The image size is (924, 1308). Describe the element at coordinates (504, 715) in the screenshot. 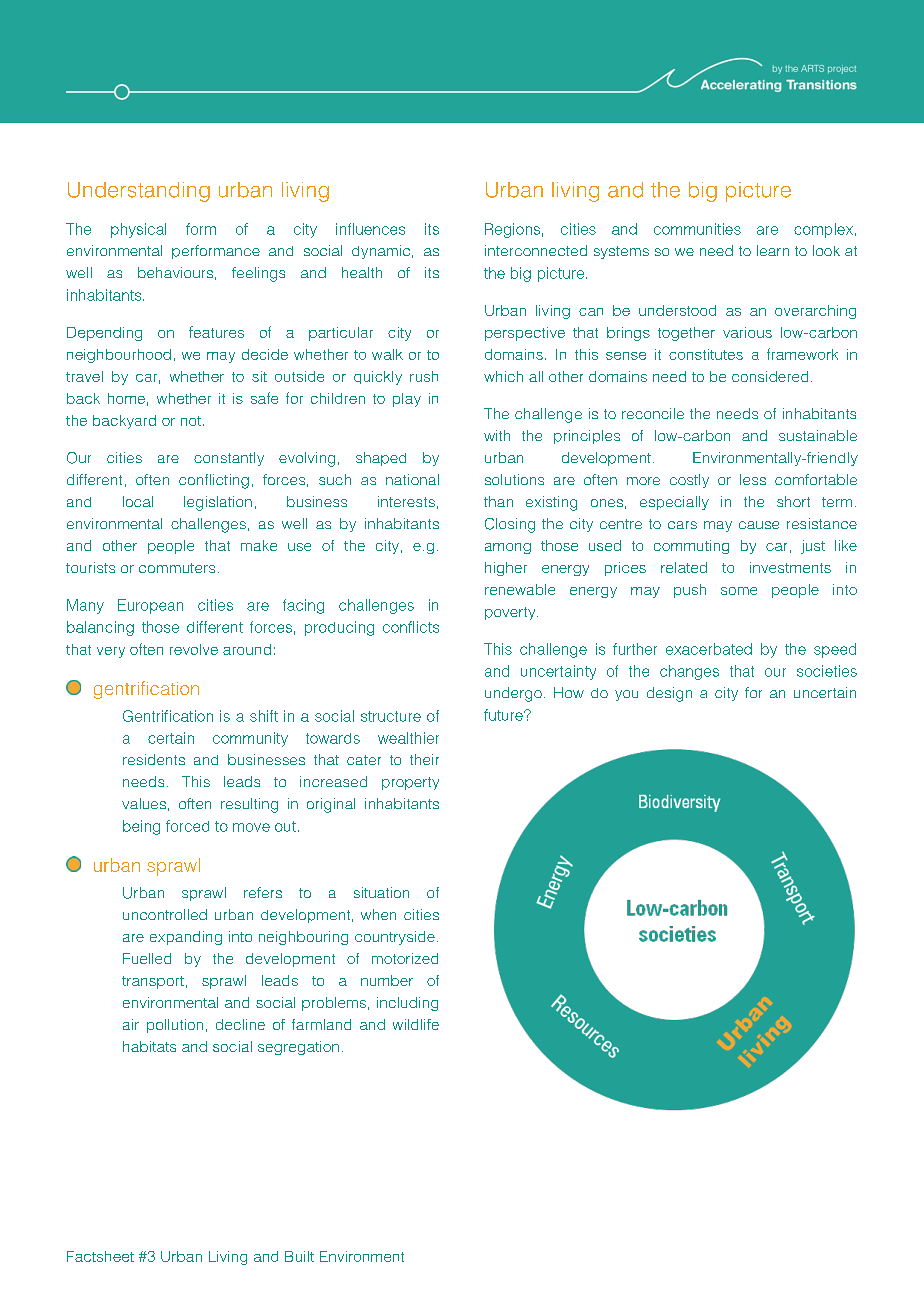

I see `future` at that location.
